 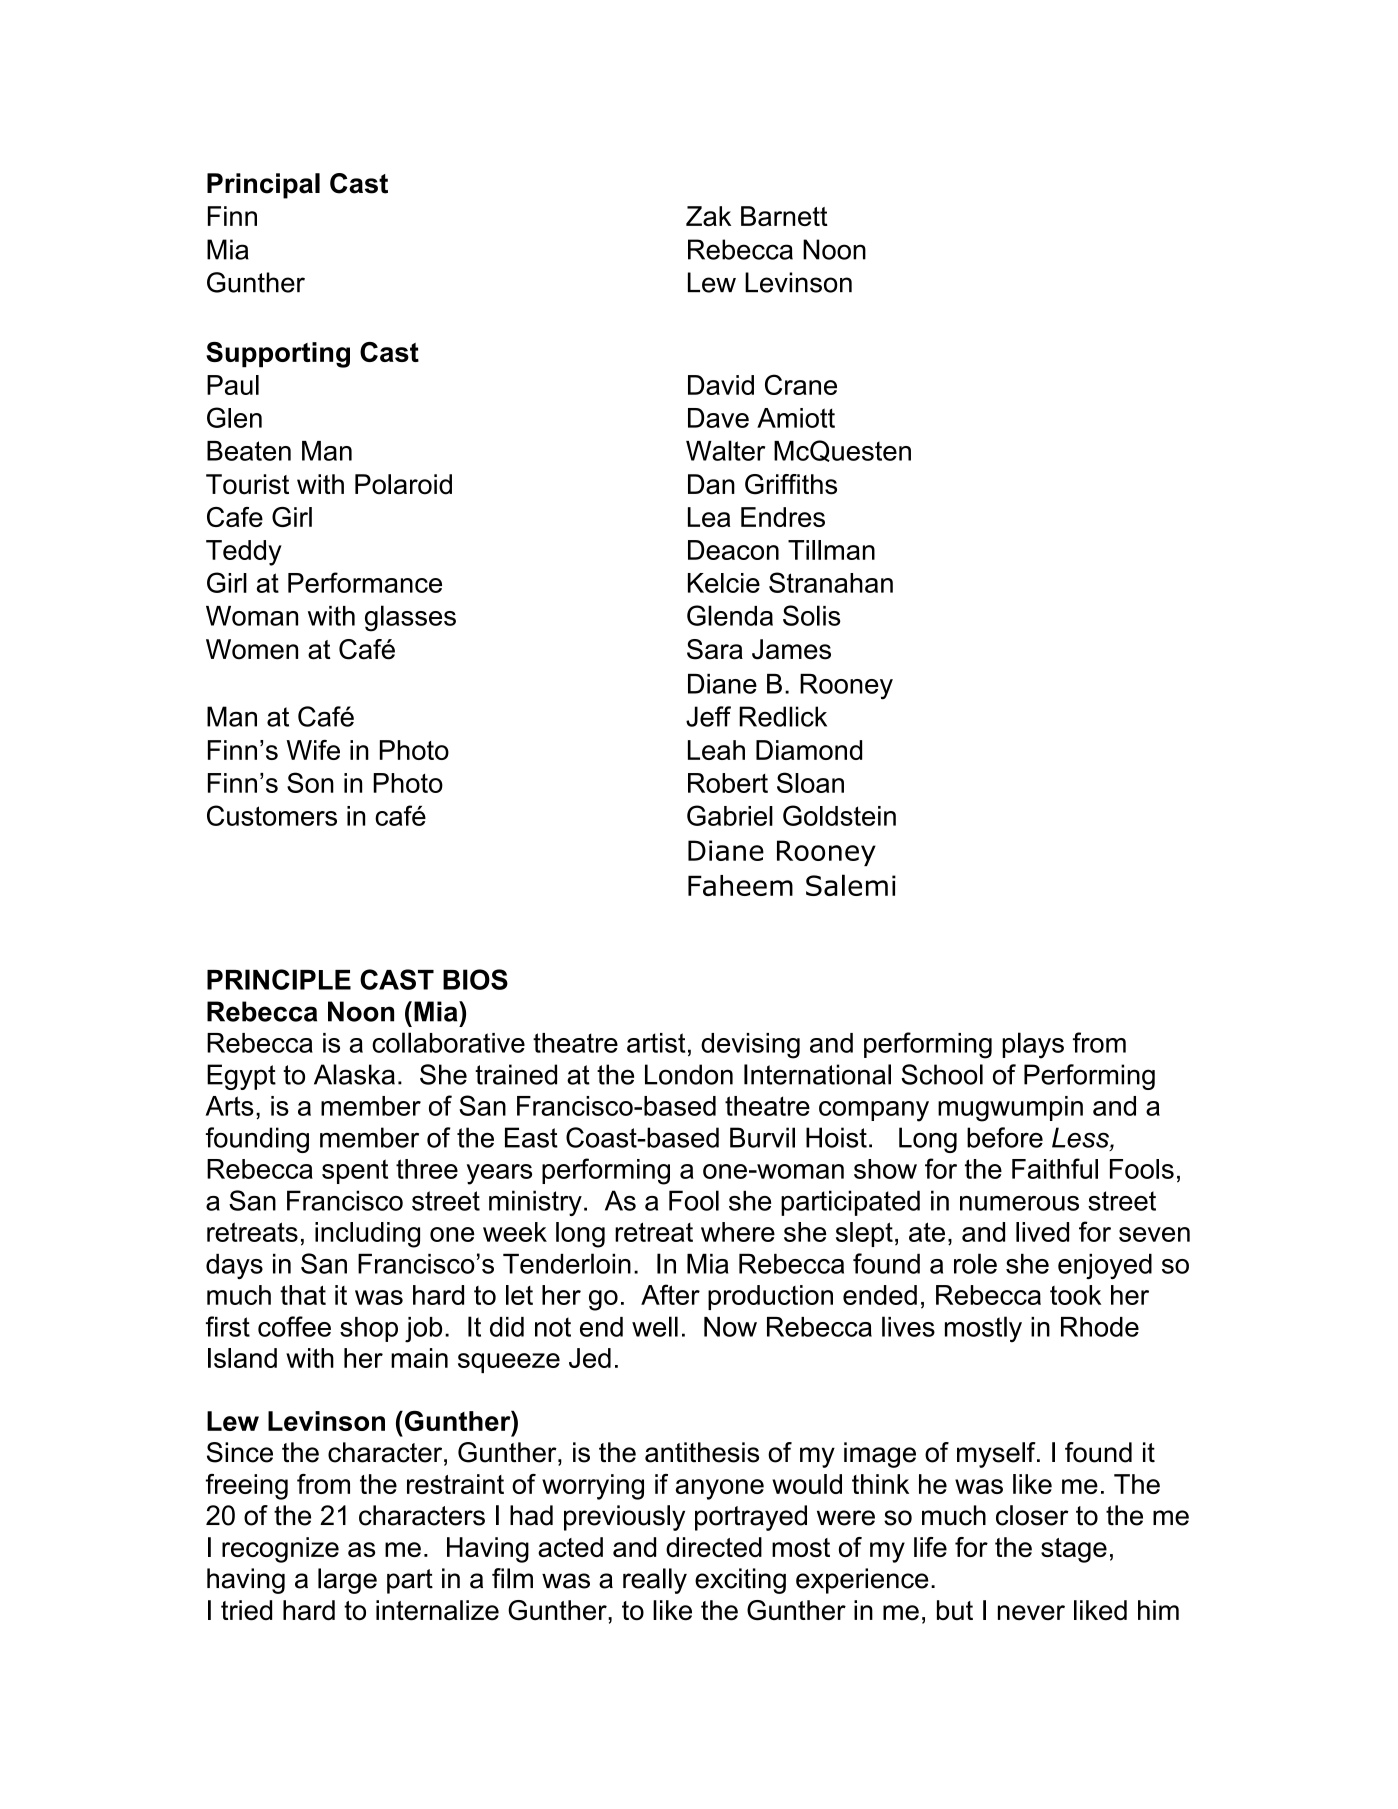 I want to click on plays, so click(x=1033, y=1045).
